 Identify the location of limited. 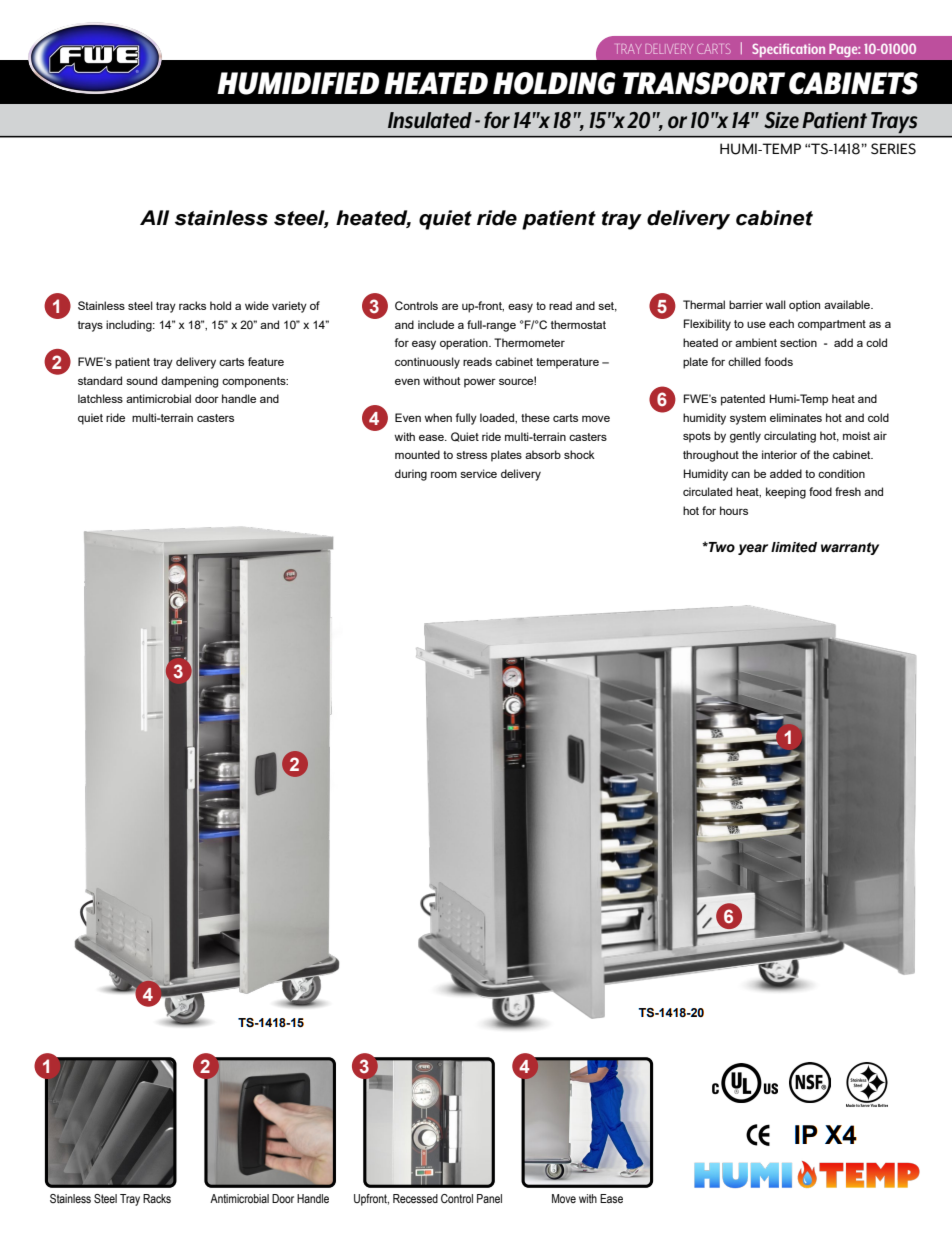
(794, 547).
